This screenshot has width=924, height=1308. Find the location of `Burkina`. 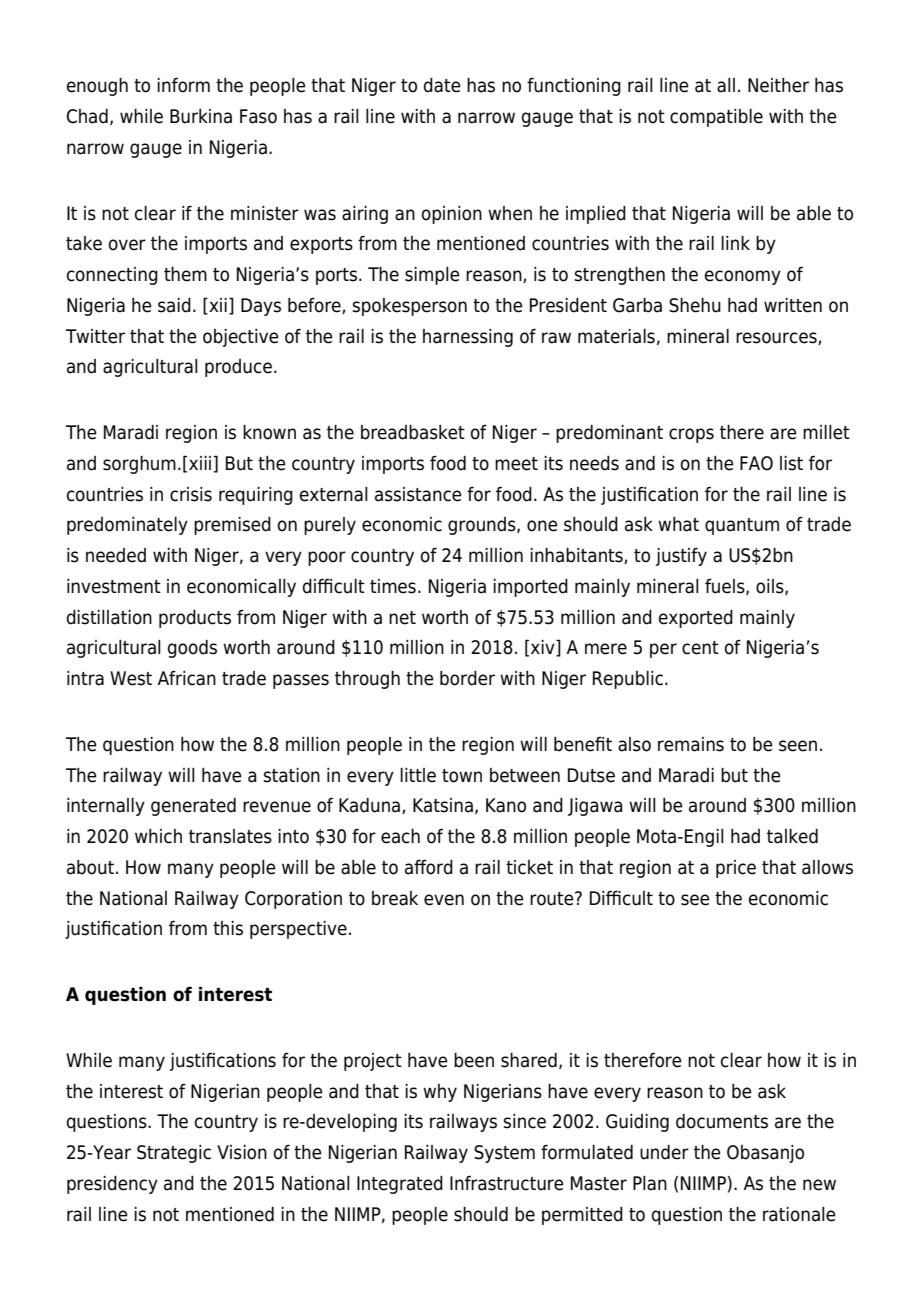

Burkina is located at coordinates (201, 116).
